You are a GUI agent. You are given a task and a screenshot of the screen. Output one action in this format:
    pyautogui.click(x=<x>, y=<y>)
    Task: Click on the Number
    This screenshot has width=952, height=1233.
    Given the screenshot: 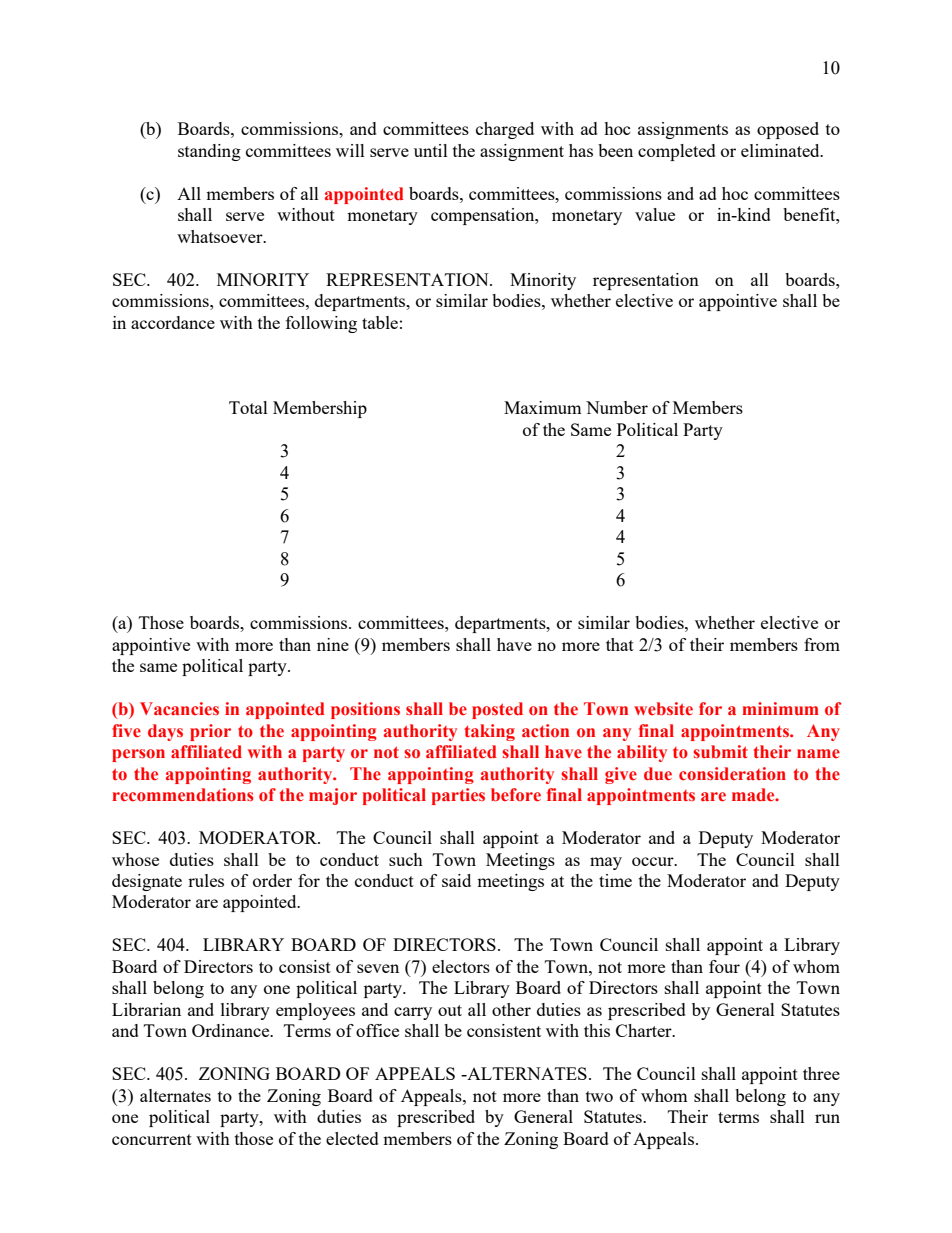 What is the action you would take?
    pyautogui.click(x=617, y=407)
